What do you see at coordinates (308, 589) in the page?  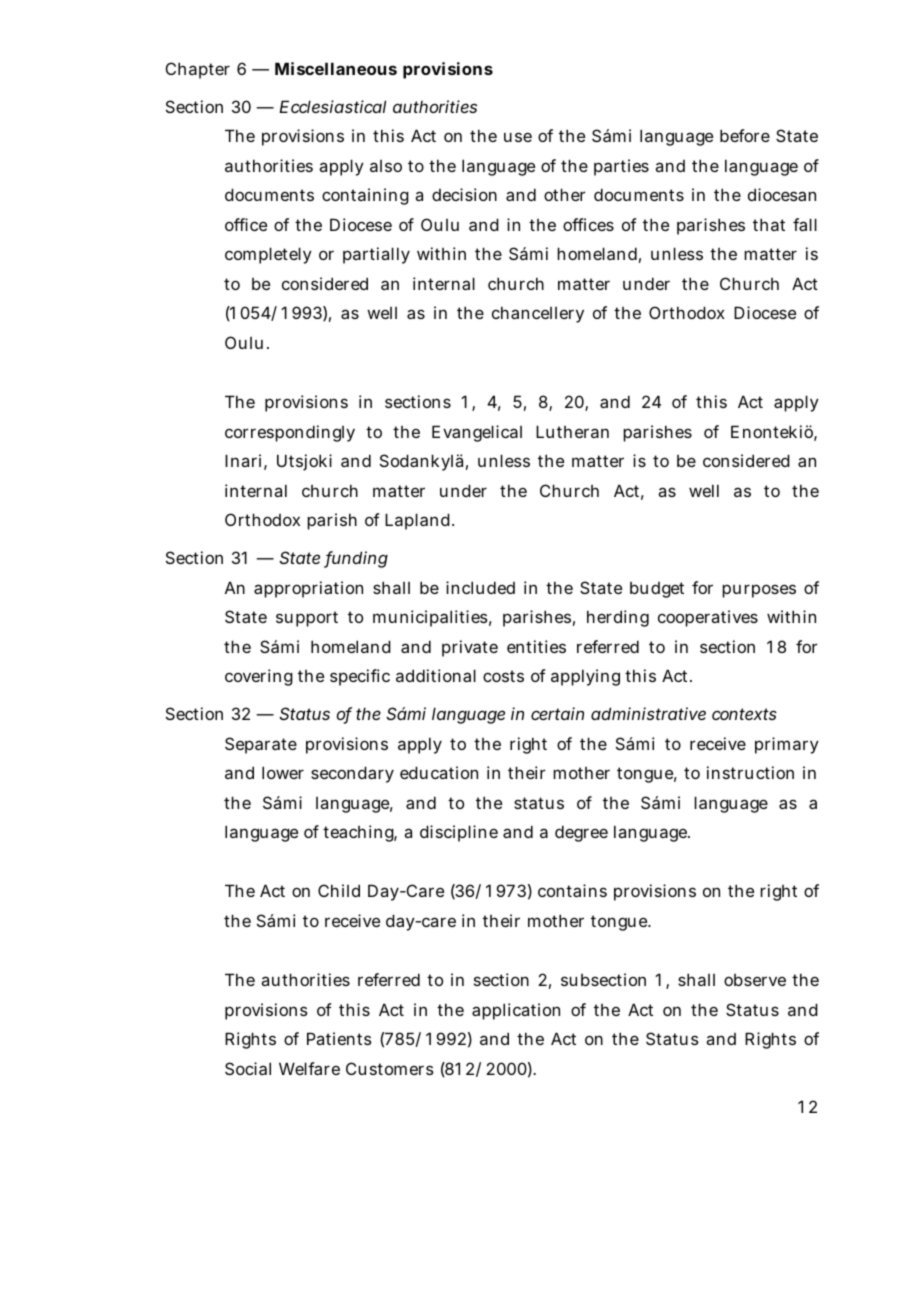 I see `appropriation` at bounding box center [308, 589].
